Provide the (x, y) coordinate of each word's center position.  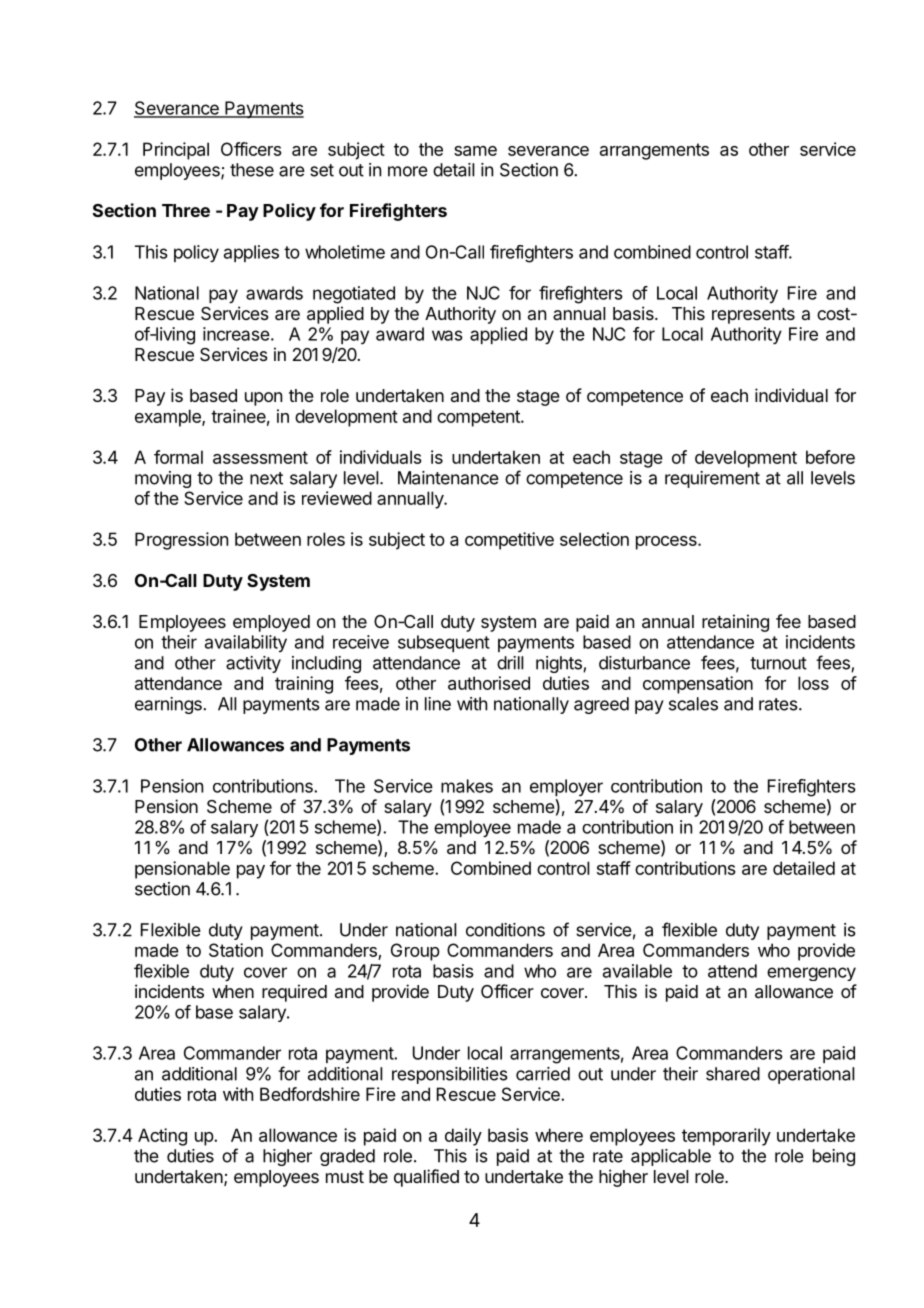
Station (236, 950)
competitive (509, 541)
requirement (712, 479)
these (252, 170)
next (266, 478)
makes (467, 786)
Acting (162, 1137)
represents (753, 316)
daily (463, 1137)
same (475, 151)
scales (693, 704)
